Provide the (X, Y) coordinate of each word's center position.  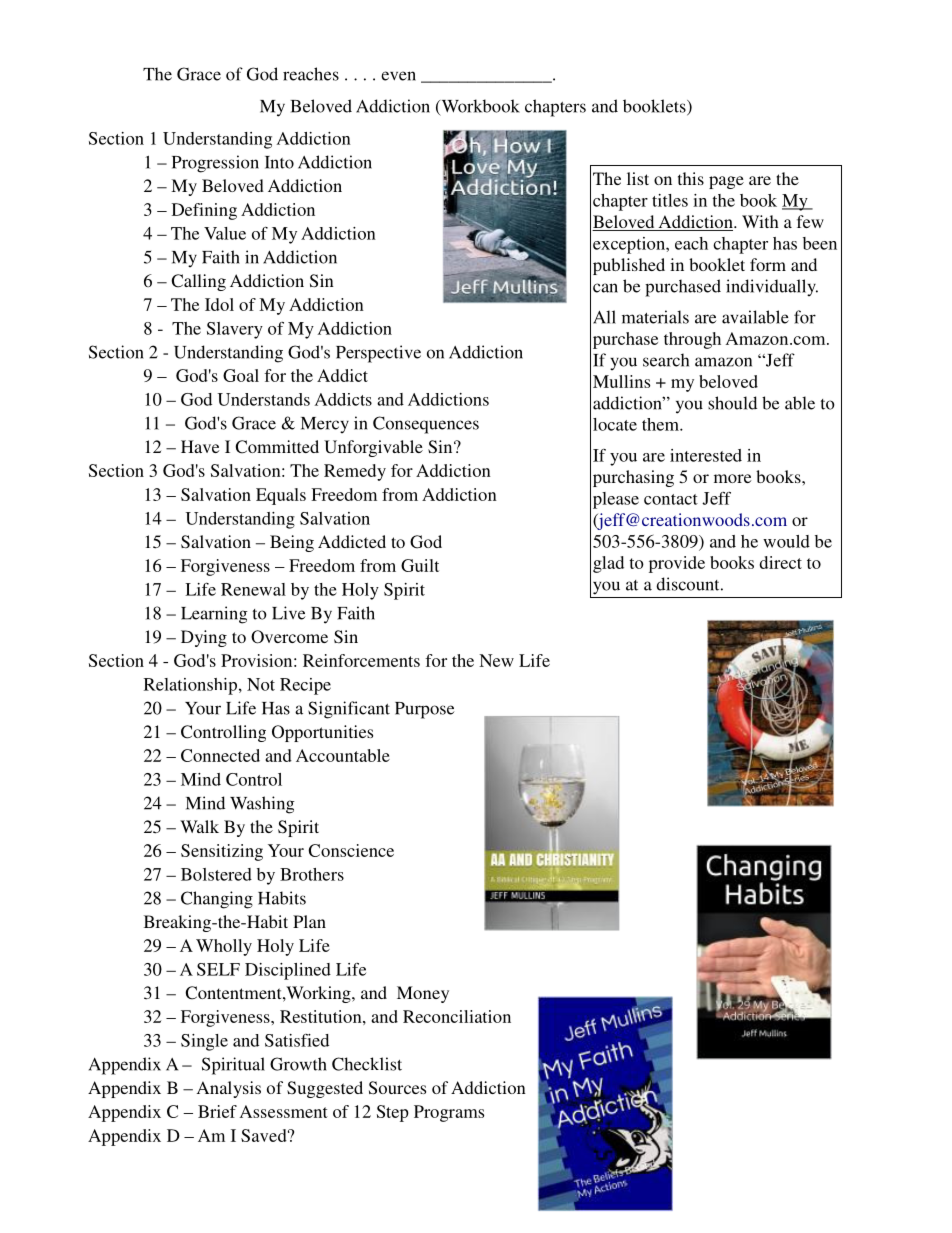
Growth (298, 1064)
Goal (241, 375)
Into (279, 162)
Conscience (351, 850)
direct (781, 562)
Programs (449, 1113)
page (726, 182)
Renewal (253, 589)
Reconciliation (457, 1016)
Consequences (426, 425)
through (692, 340)
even (398, 76)
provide (677, 564)
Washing (262, 805)
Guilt (420, 565)
